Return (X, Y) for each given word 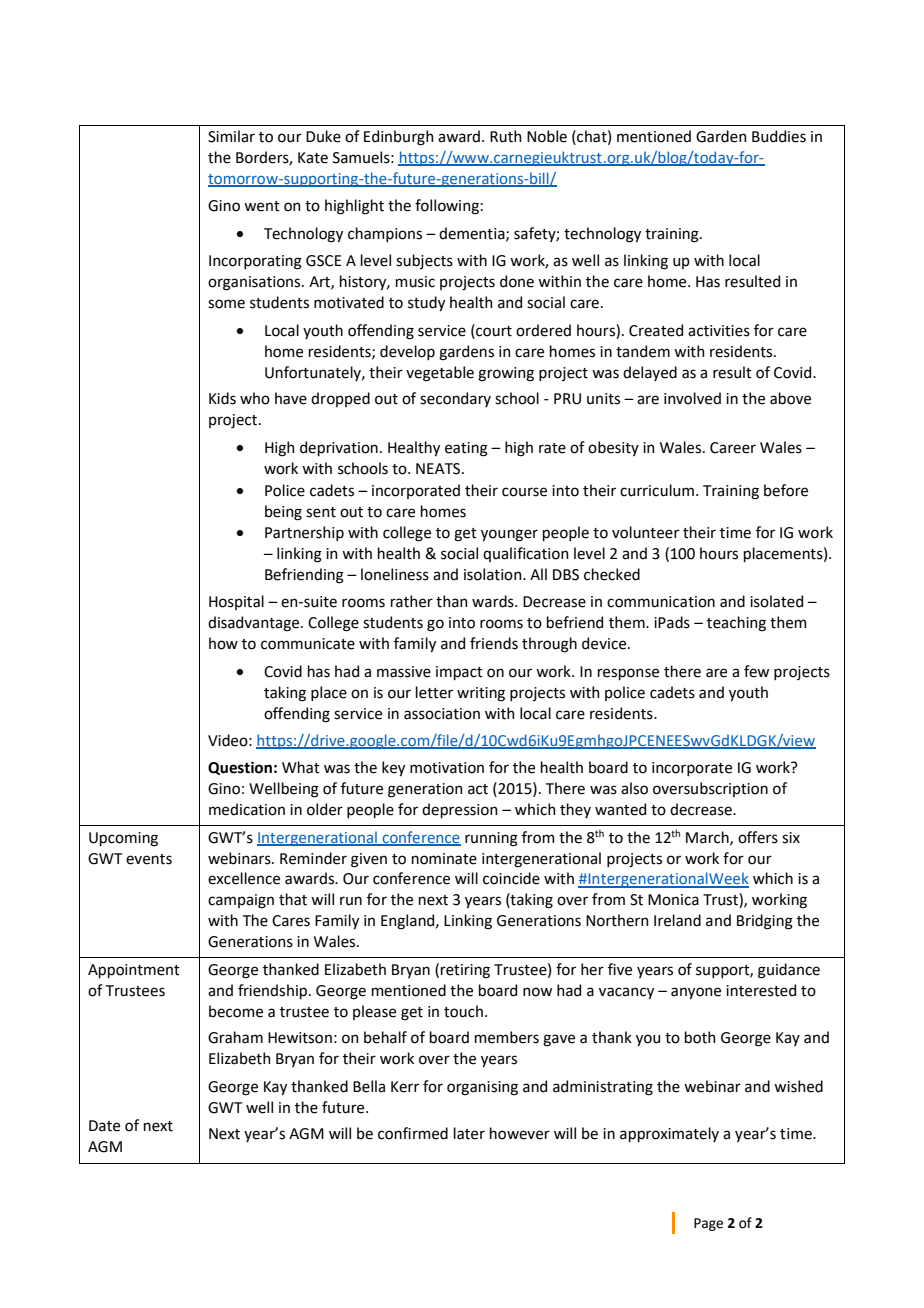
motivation (447, 768)
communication (661, 602)
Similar (231, 136)
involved (692, 398)
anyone (696, 993)
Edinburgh (399, 138)
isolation (494, 574)
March (708, 838)
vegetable (440, 374)
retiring (465, 971)
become (236, 1011)
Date (104, 1126)
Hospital (236, 602)
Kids (222, 398)
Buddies (779, 136)
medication (247, 809)
